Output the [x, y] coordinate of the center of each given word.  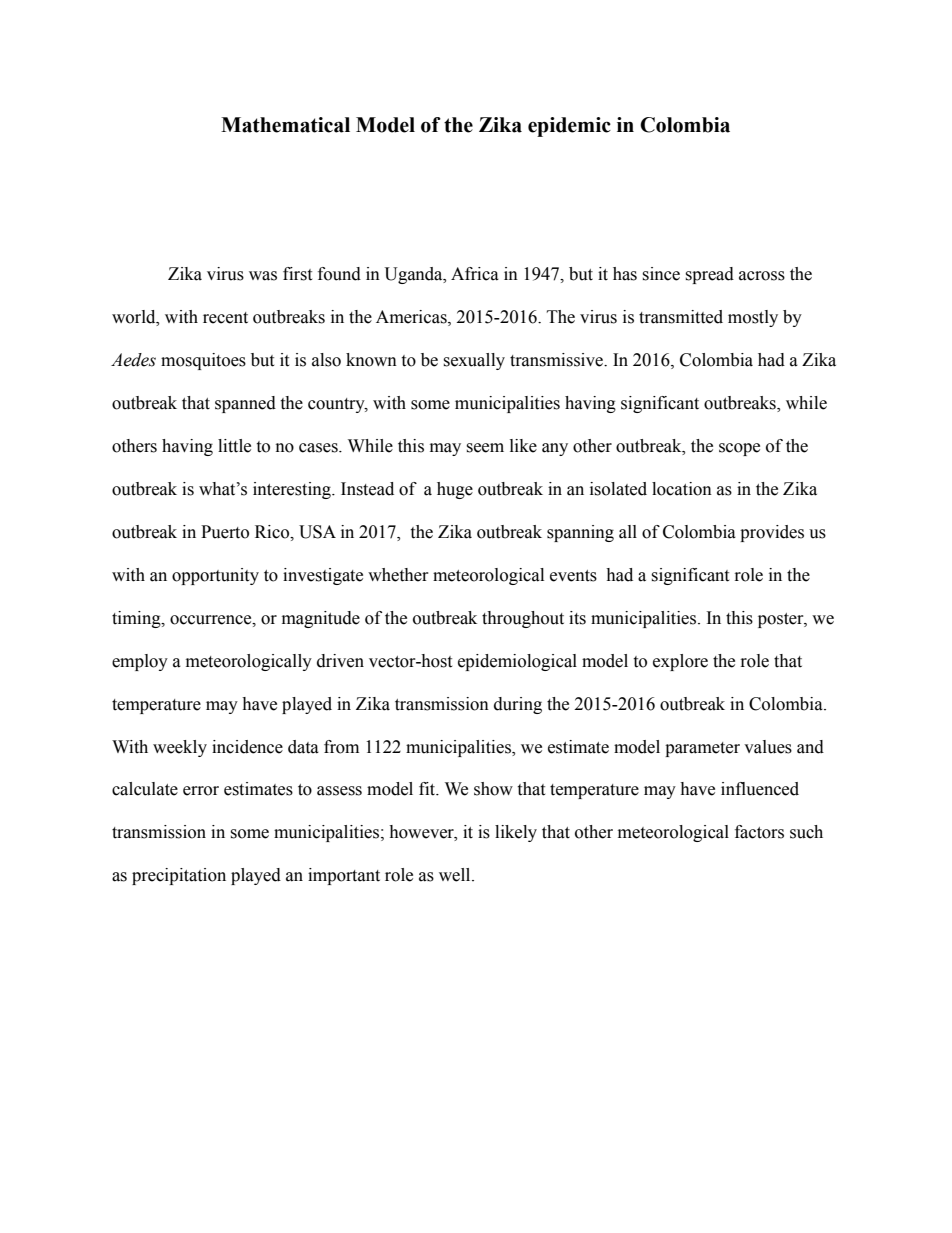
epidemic [569, 127]
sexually [474, 361]
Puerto [225, 532]
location [682, 489]
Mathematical [285, 125]
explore [680, 662]
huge [455, 490]
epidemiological [517, 662]
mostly [753, 318]
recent [225, 318]
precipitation [179, 876]
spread [709, 275]
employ [140, 662]
